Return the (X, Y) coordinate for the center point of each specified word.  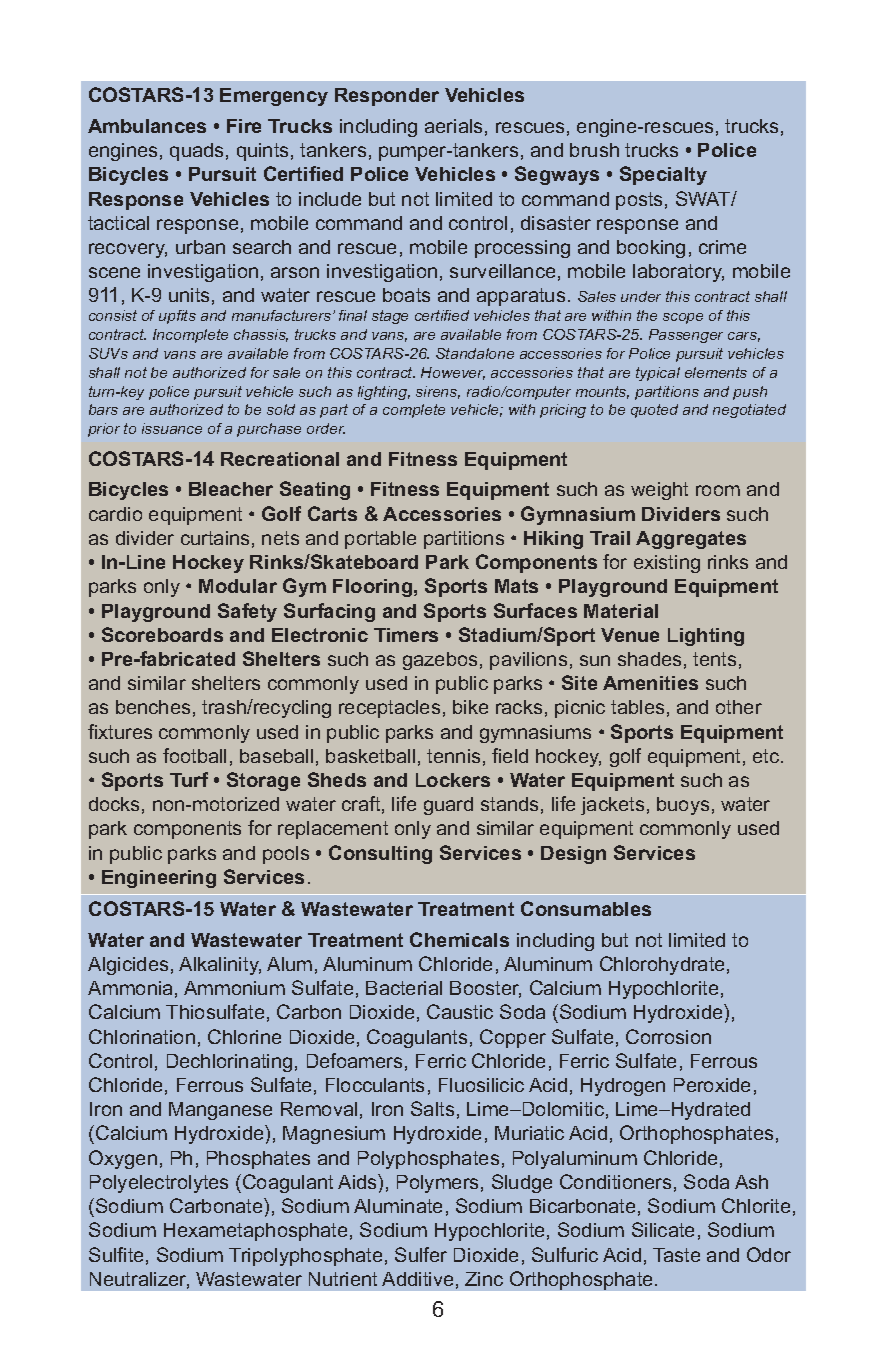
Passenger (686, 336)
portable (380, 540)
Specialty (663, 175)
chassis (261, 335)
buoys (683, 806)
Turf (189, 779)
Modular (238, 586)
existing (667, 564)
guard (448, 806)
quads (196, 152)
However (453, 373)
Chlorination (142, 1036)
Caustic (460, 1011)
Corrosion (668, 1036)
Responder (387, 97)
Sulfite (116, 1254)
